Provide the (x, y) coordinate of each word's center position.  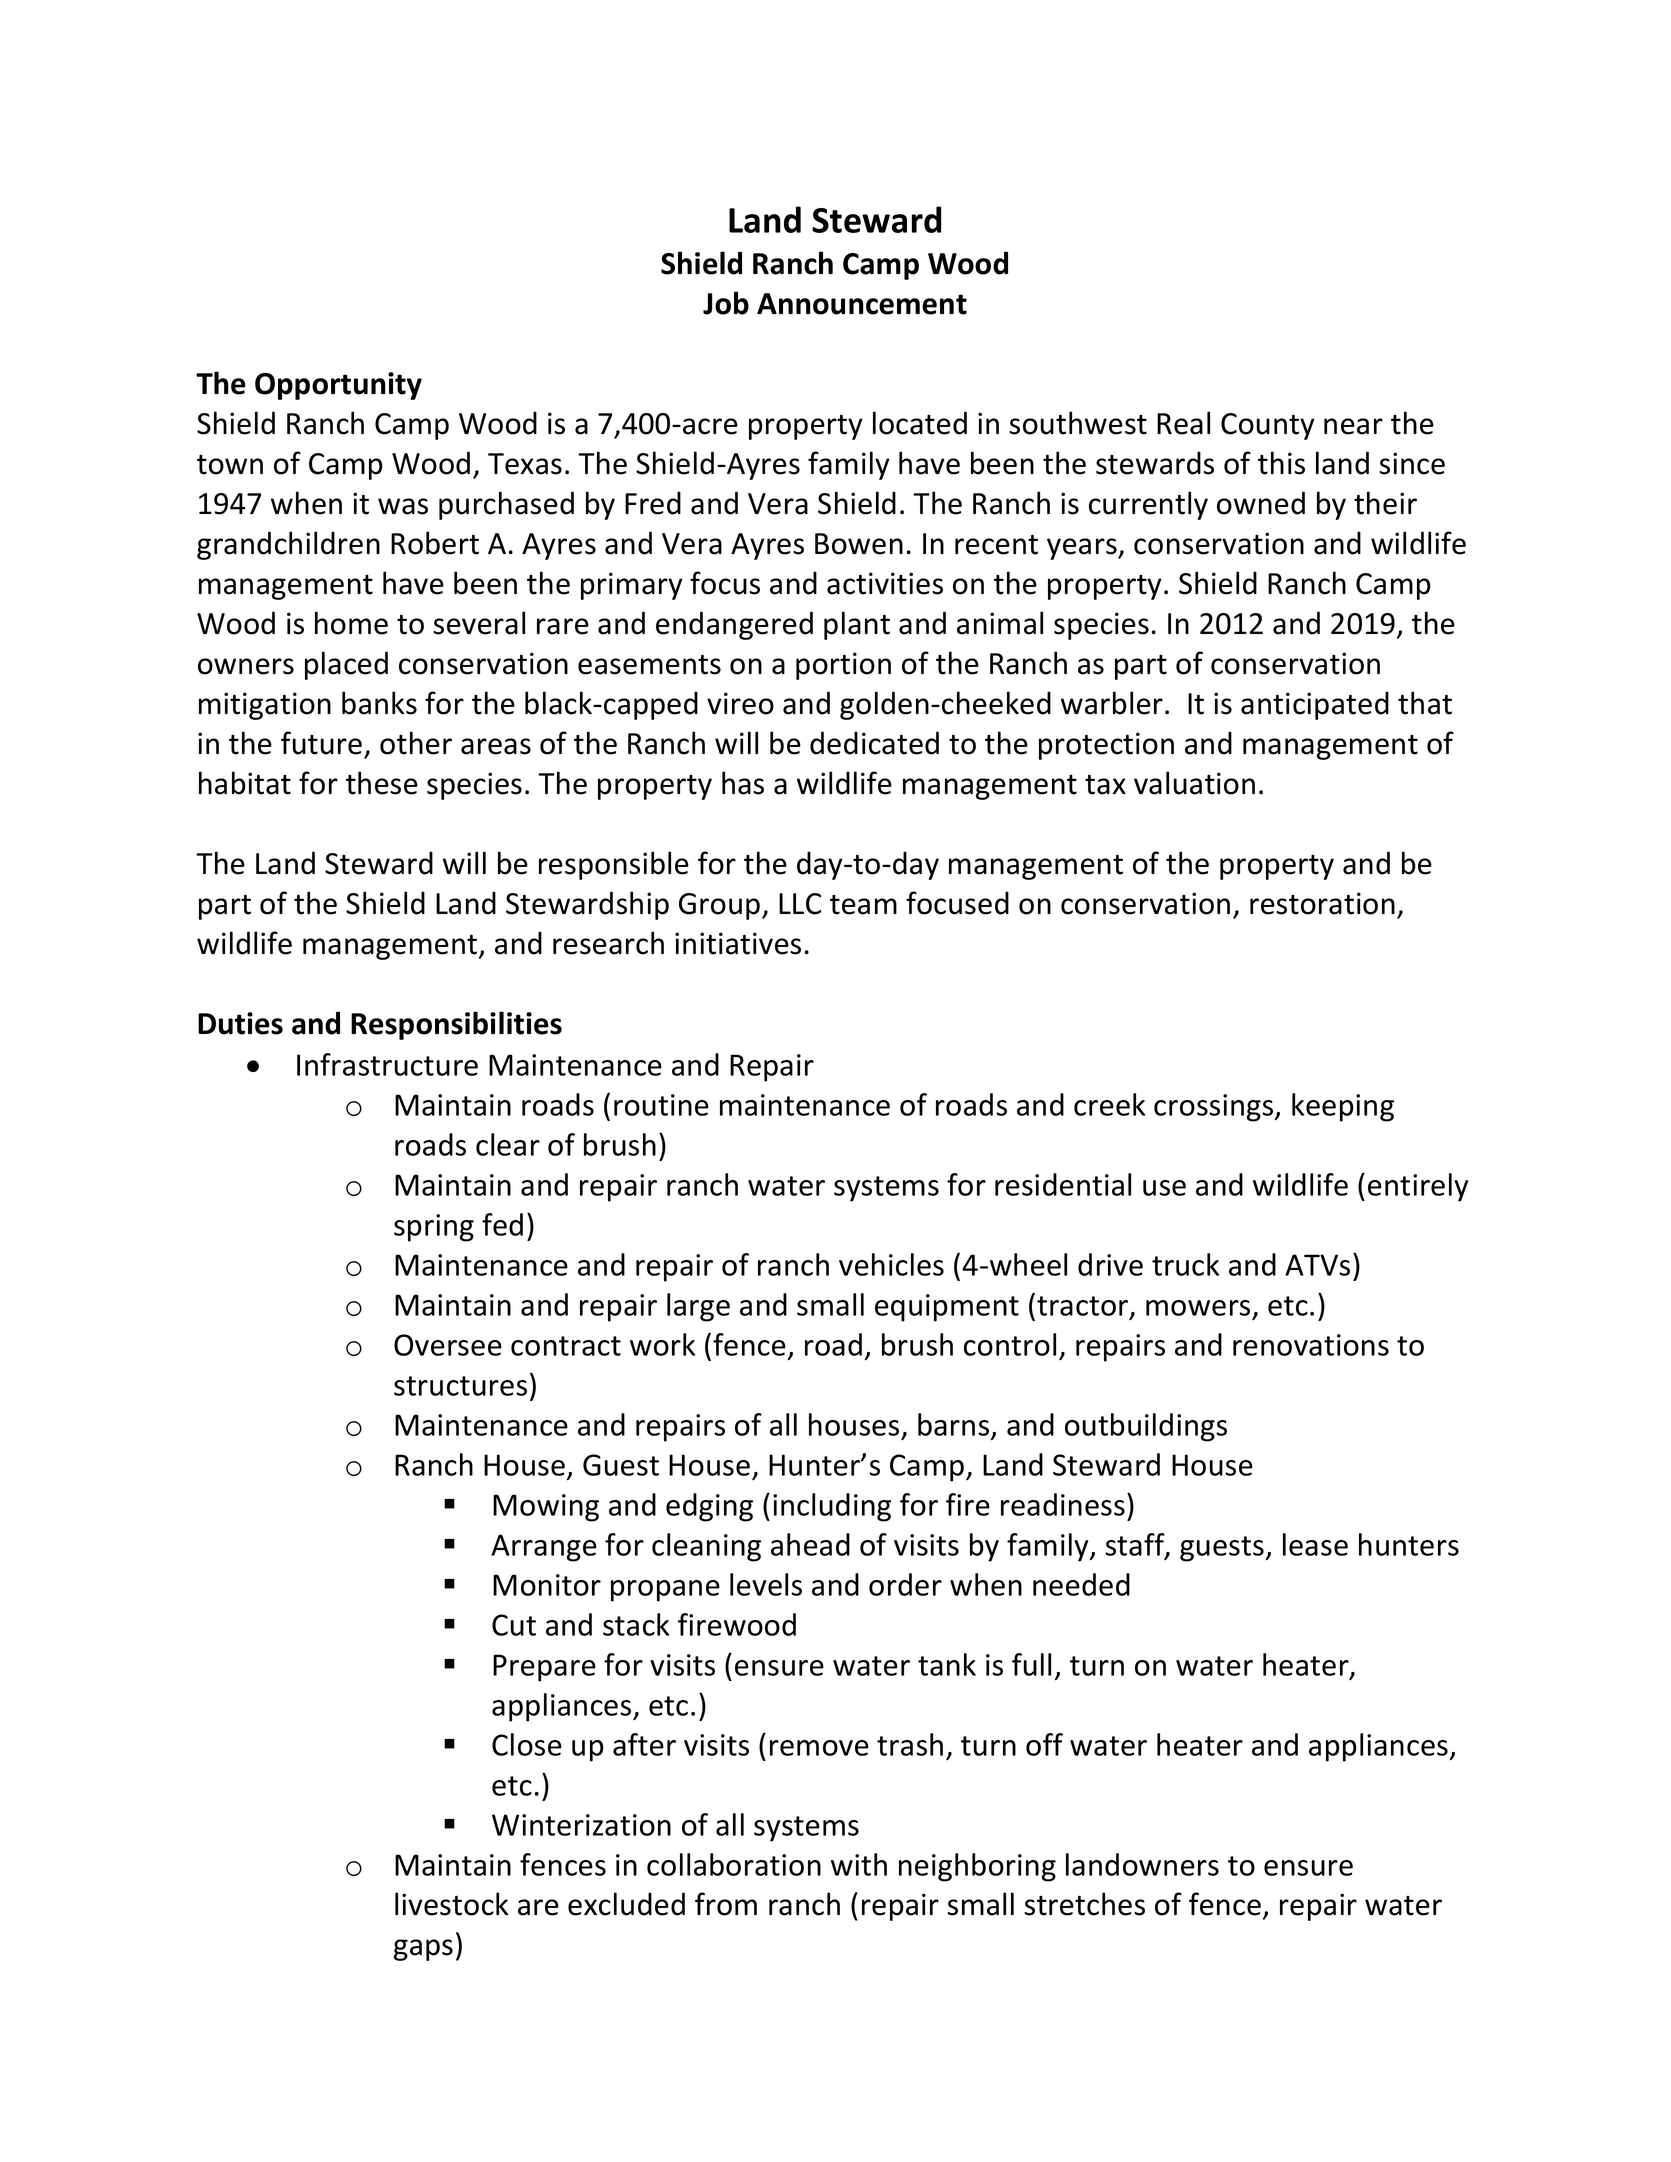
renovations (1311, 1345)
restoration (1322, 903)
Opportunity (338, 386)
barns (955, 1425)
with (859, 1864)
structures (460, 1386)
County (1268, 426)
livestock (451, 1904)
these (382, 783)
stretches (1084, 1904)
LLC (800, 904)
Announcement (862, 304)
